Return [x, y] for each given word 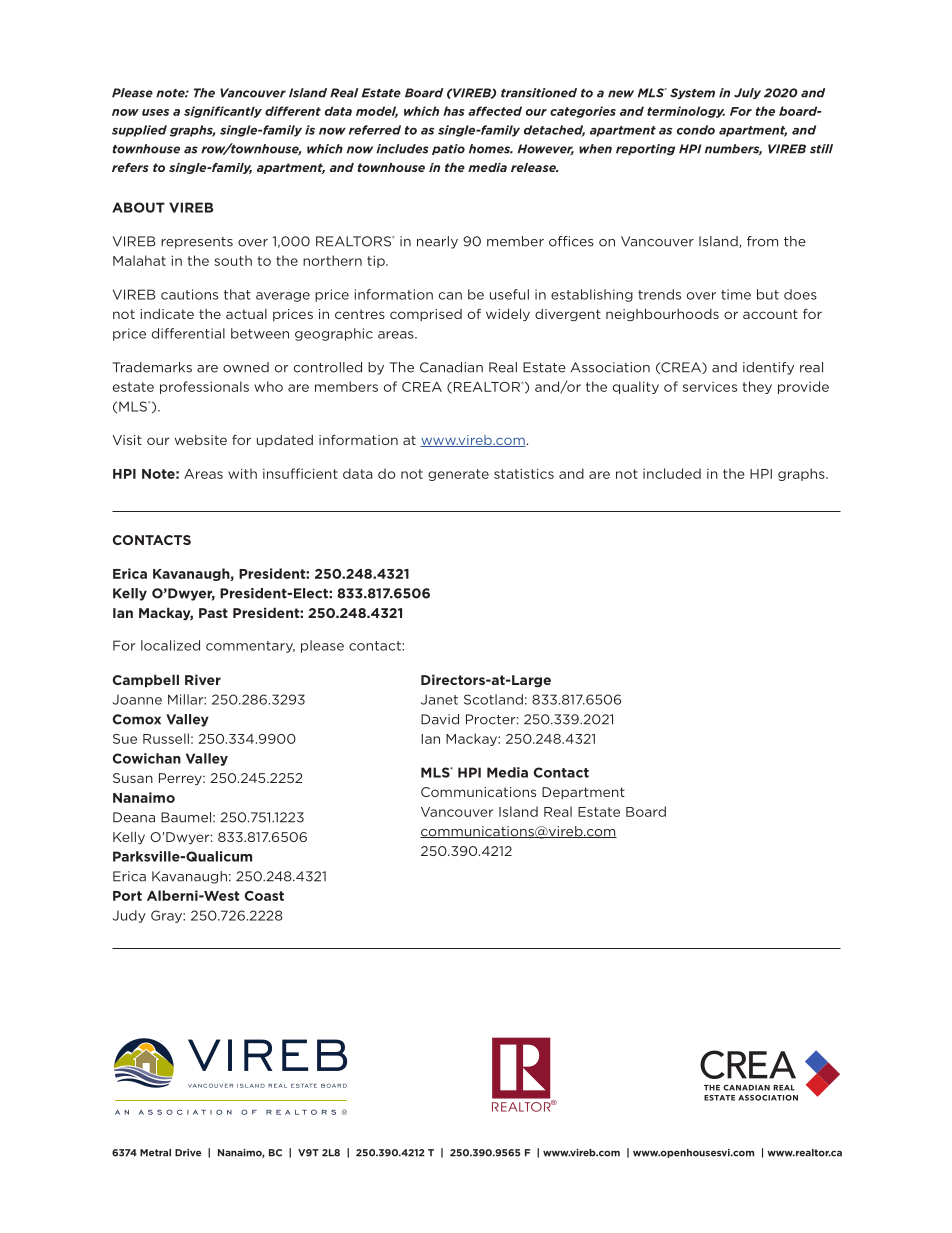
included [672, 473]
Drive [188, 1153]
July [747, 93]
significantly [223, 112]
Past [213, 613]
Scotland [493, 699]
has [454, 111]
